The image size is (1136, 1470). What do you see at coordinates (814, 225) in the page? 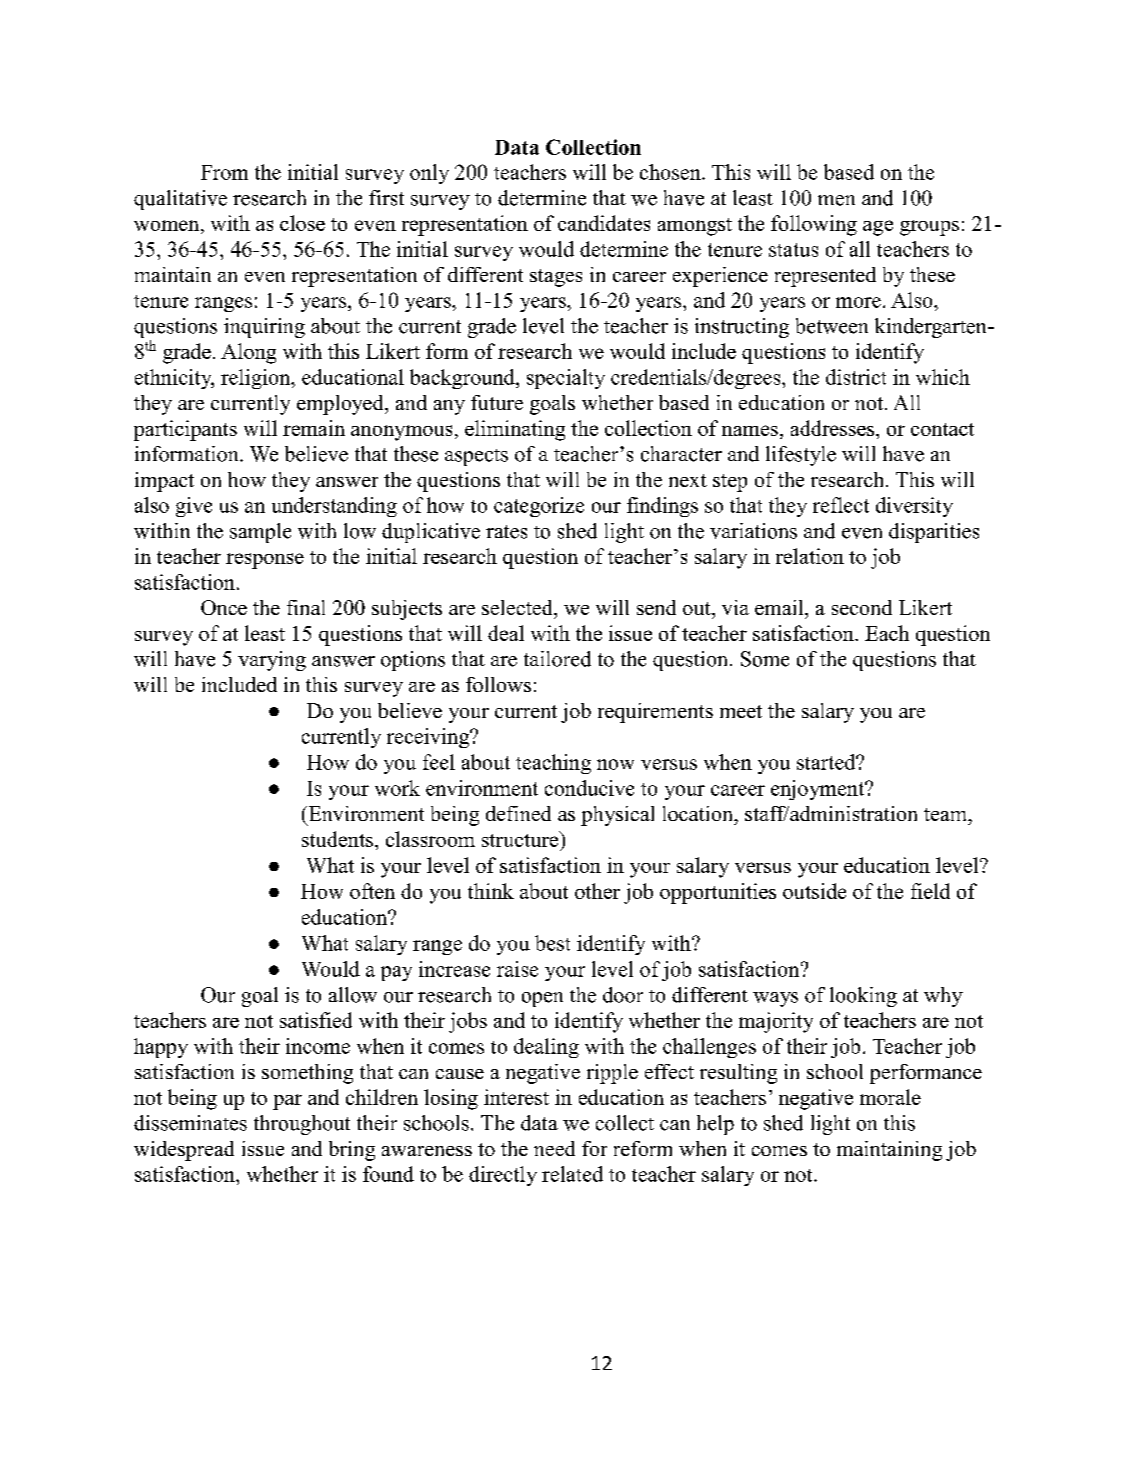
I see `following` at bounding box center [814, 225].
